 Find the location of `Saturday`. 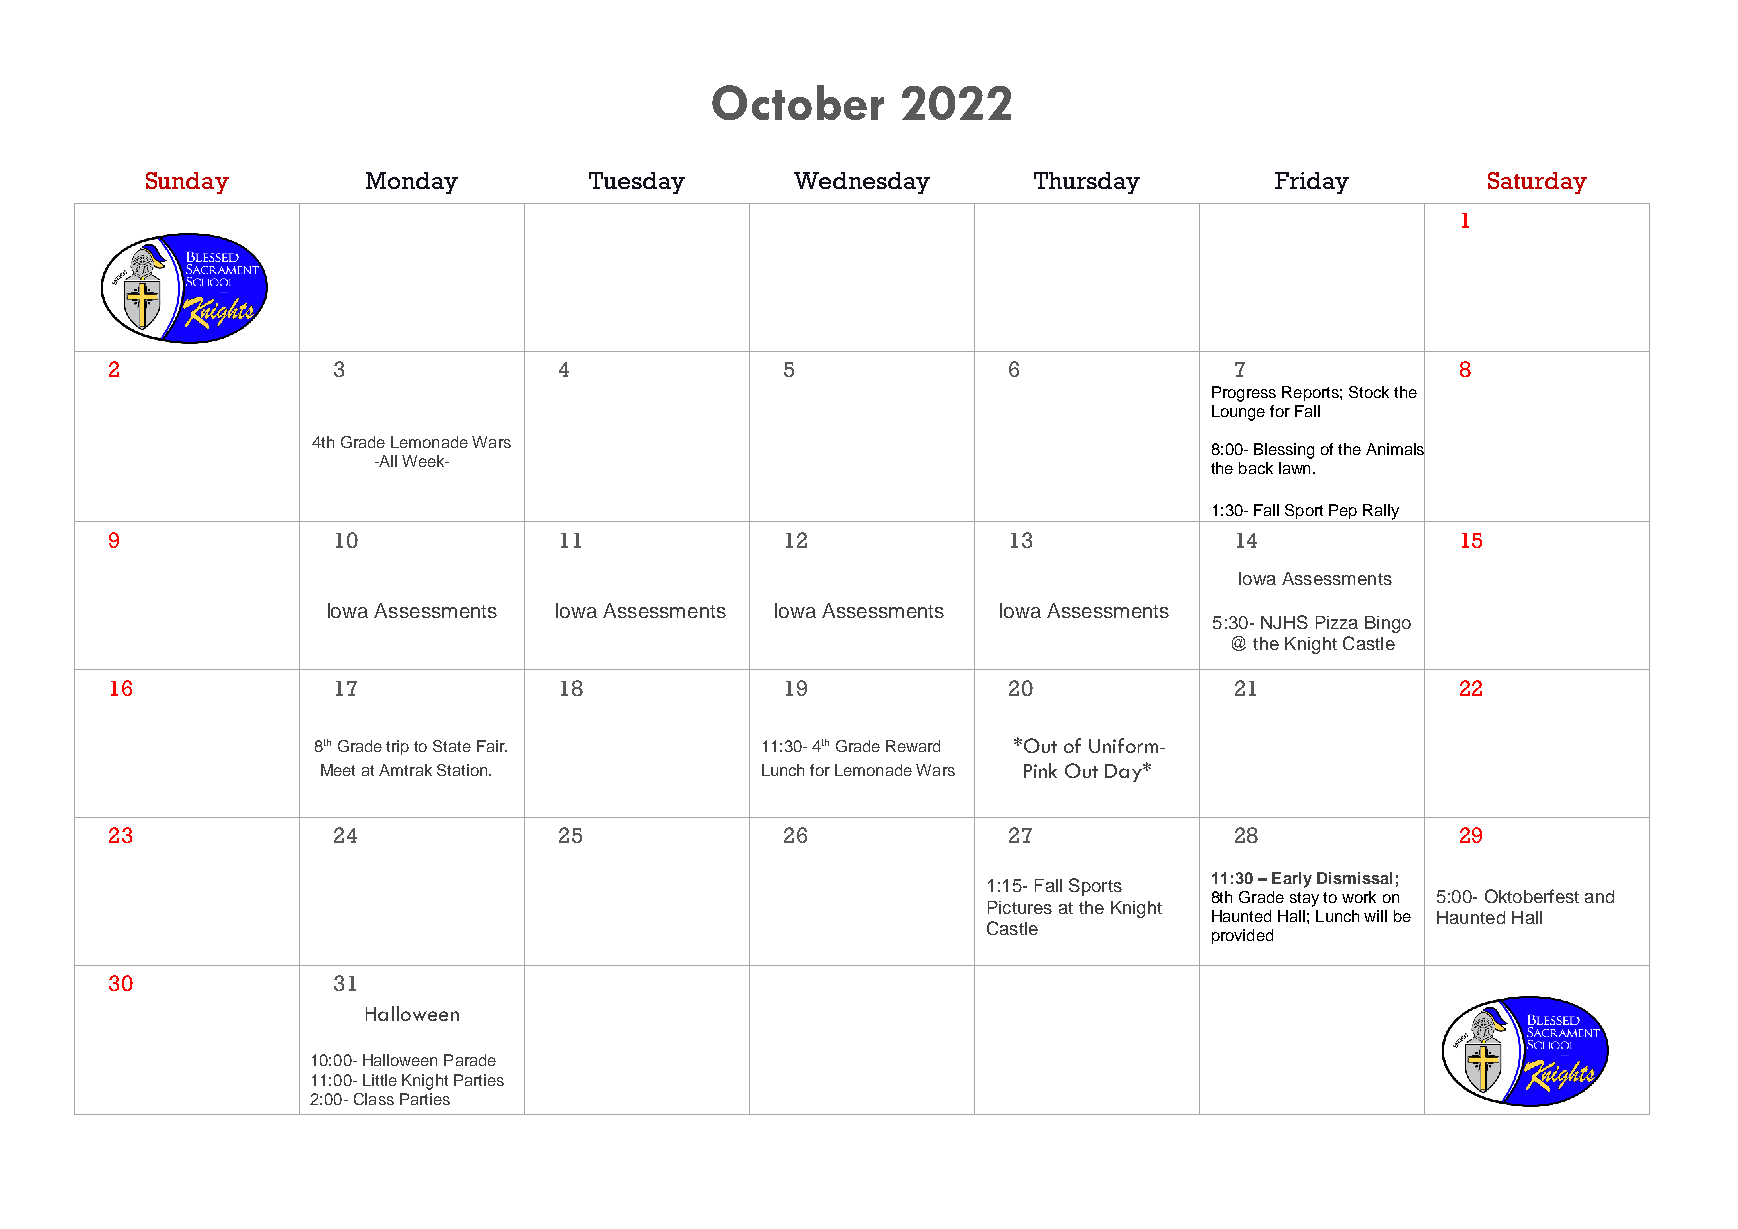

Saturday is located at coordinates (1537, 183).
